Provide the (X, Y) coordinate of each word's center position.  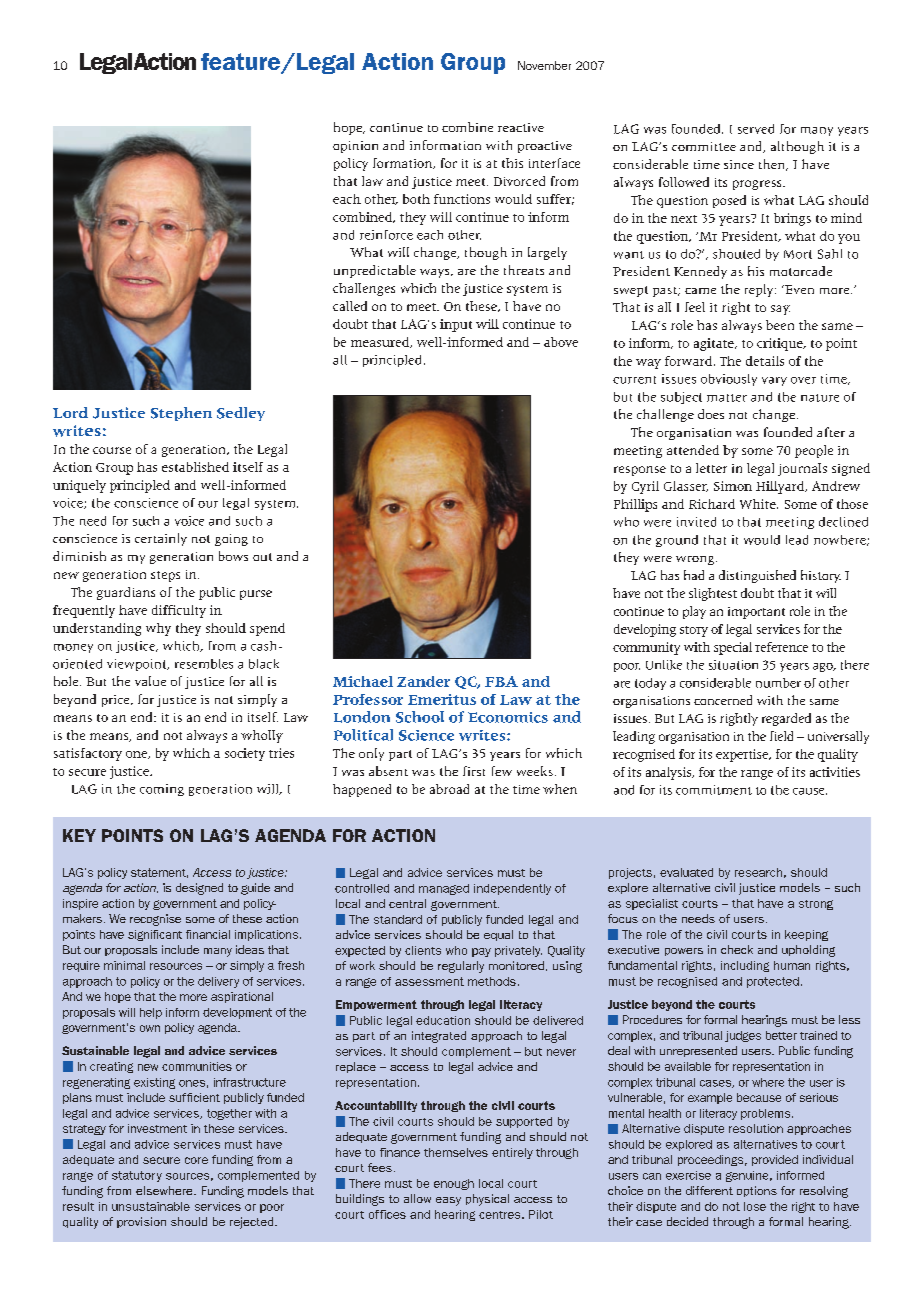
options (757, 1191)
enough (454, 1184)
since (739, 164)
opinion (355, 147)
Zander (423, 681)
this (512, 163)
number (778, 683)
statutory (137, 1176)
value (150, 681)
